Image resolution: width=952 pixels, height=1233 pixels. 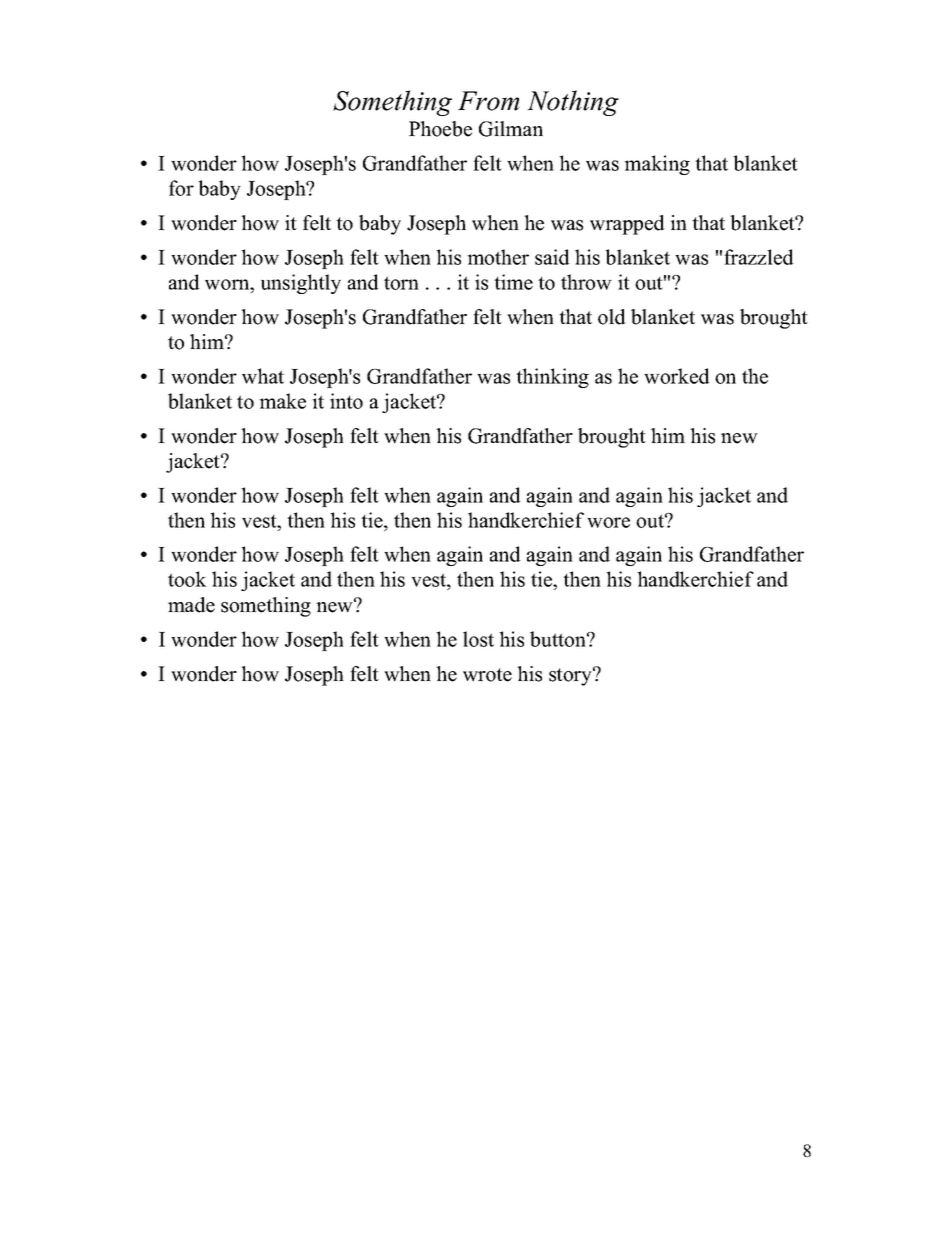 I want to click on Phoebe, so click(x=440, y=129).
